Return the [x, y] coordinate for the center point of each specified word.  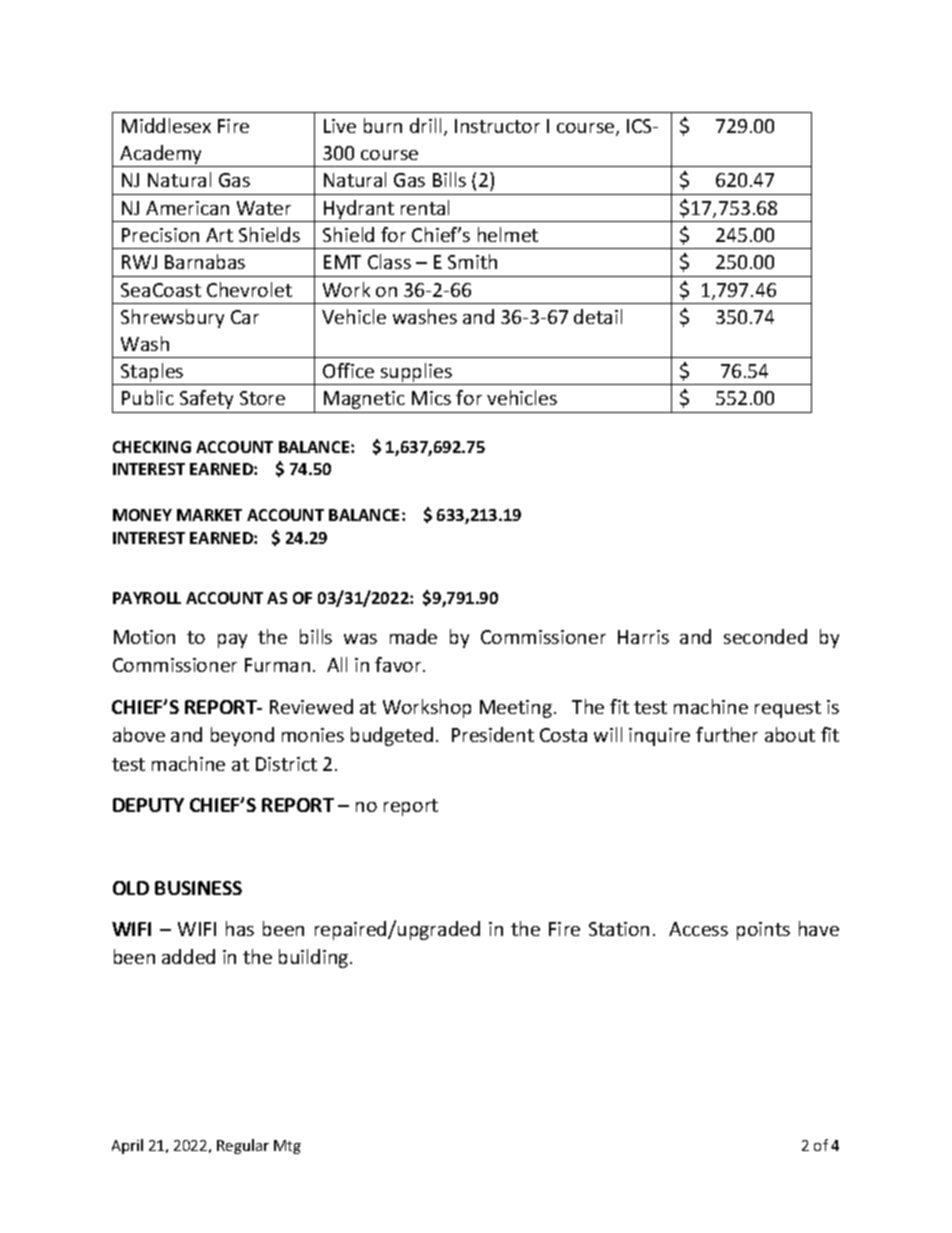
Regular [243, 1146]
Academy [162, 156]
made [413, 636]
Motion [144, 637]
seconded [765, 636]
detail [598, 316]
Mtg [287, 1147]
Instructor [497, 126]
